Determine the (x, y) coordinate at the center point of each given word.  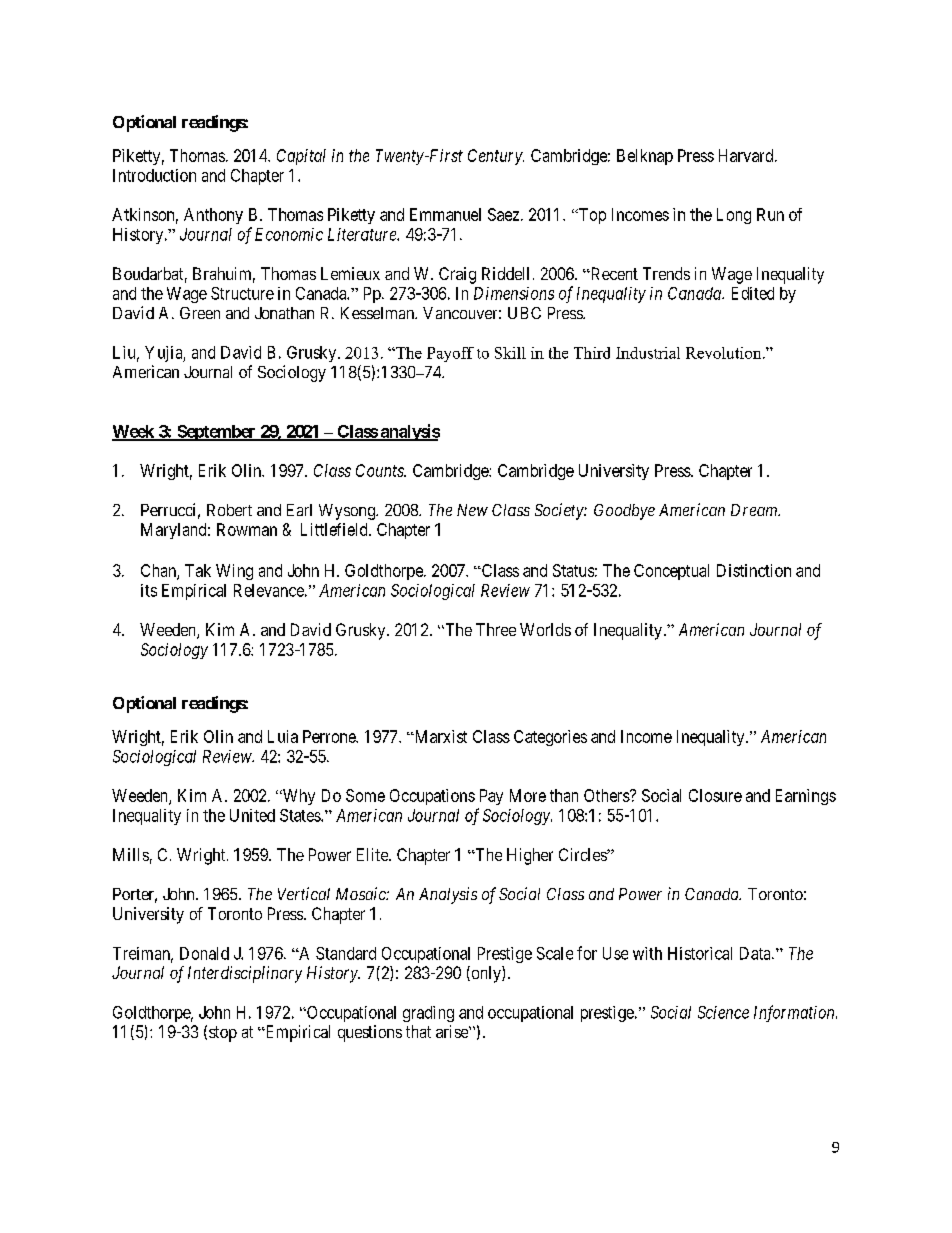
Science (723, 1012)
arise (453, 1031)
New (472, 510)
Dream (755, 510)
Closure (715, 795)
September (216, 433)
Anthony (213, 216)
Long (734, 216)
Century (496, 157)
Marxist (439, 736)
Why (297, 797)
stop (223, 1034)
